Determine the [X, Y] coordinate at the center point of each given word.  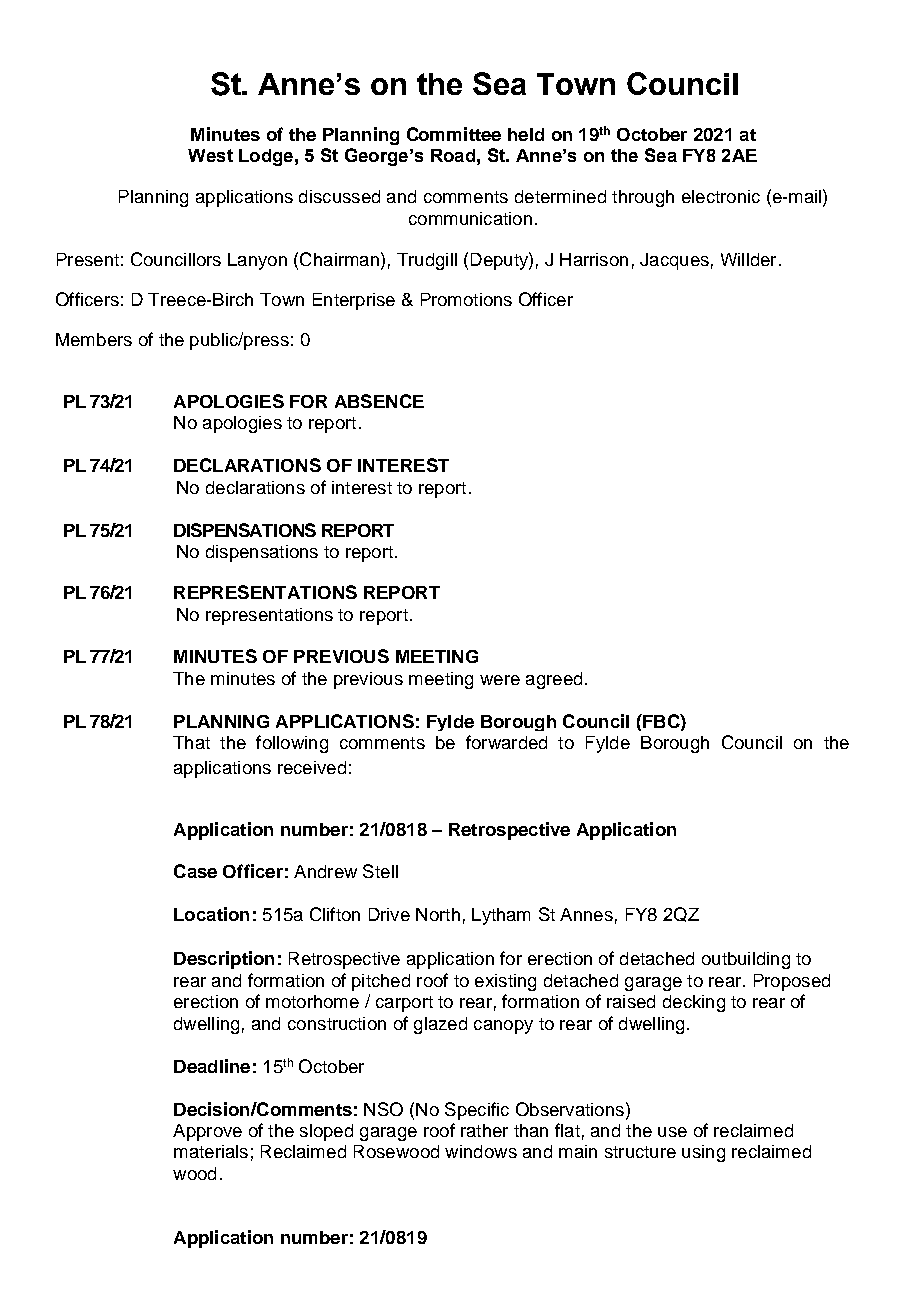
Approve [207, 1132]
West [210, 155]
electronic [721, 196]
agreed [554, 680]
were [500, 680]
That [191, 742]
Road [453, 155]
